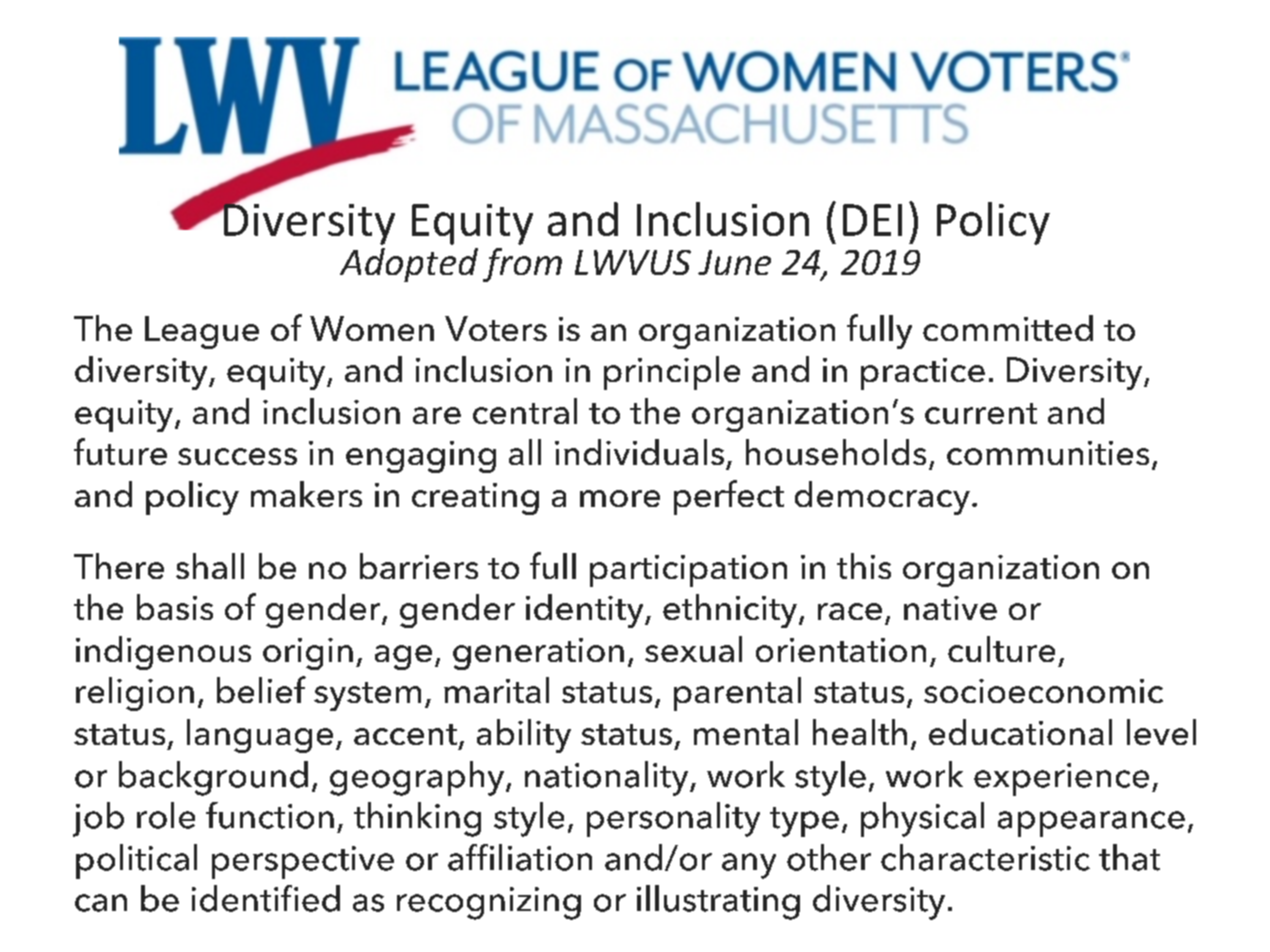  What do you see at coordinates (1008, 328) in the document?
I see `committed` at bounding box center [1008, 328].
